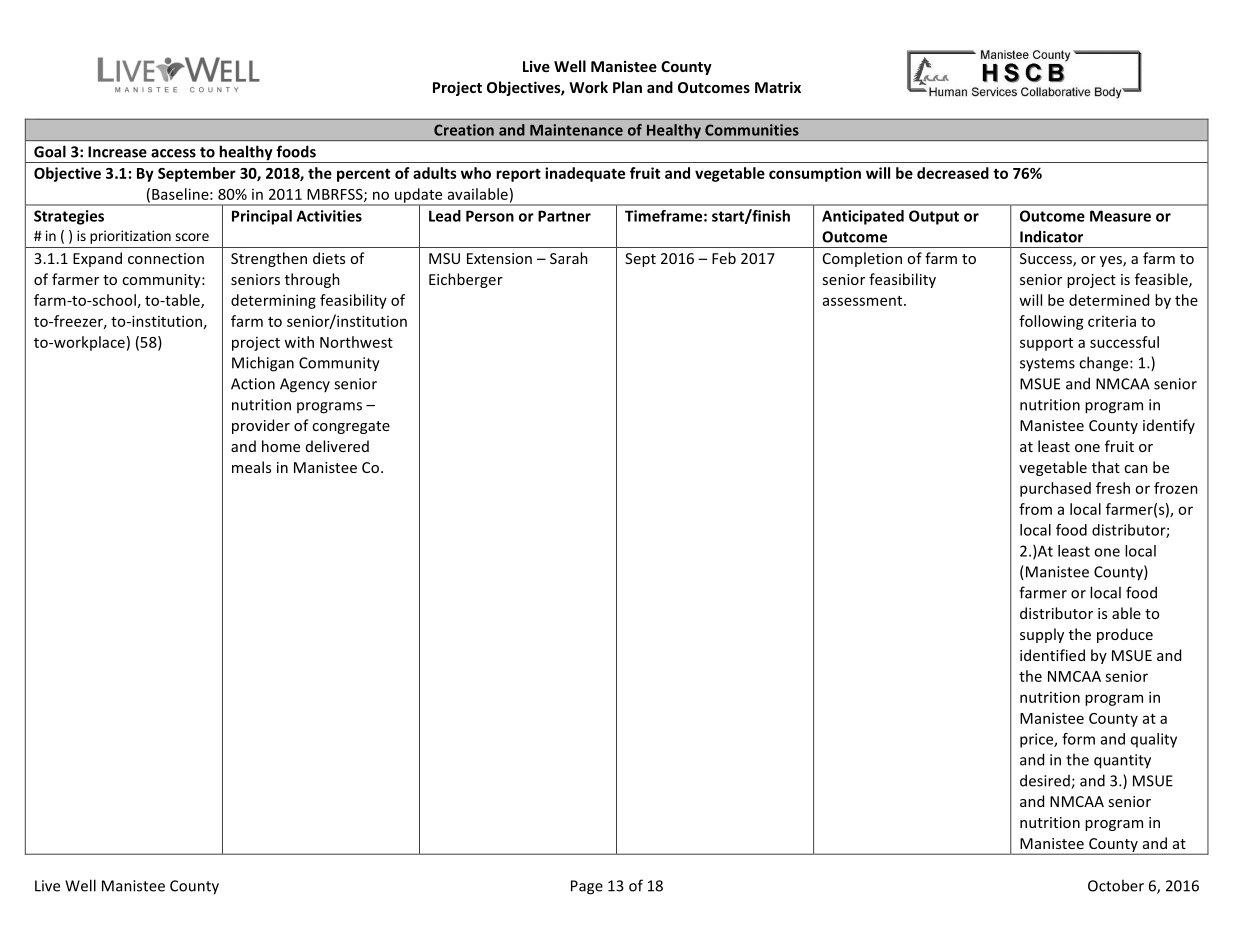 This image has height=952, width=1233. What do you see at coordinates (1046, 781) in the image?
I see `desired` at bounding box center [1046, 781].
